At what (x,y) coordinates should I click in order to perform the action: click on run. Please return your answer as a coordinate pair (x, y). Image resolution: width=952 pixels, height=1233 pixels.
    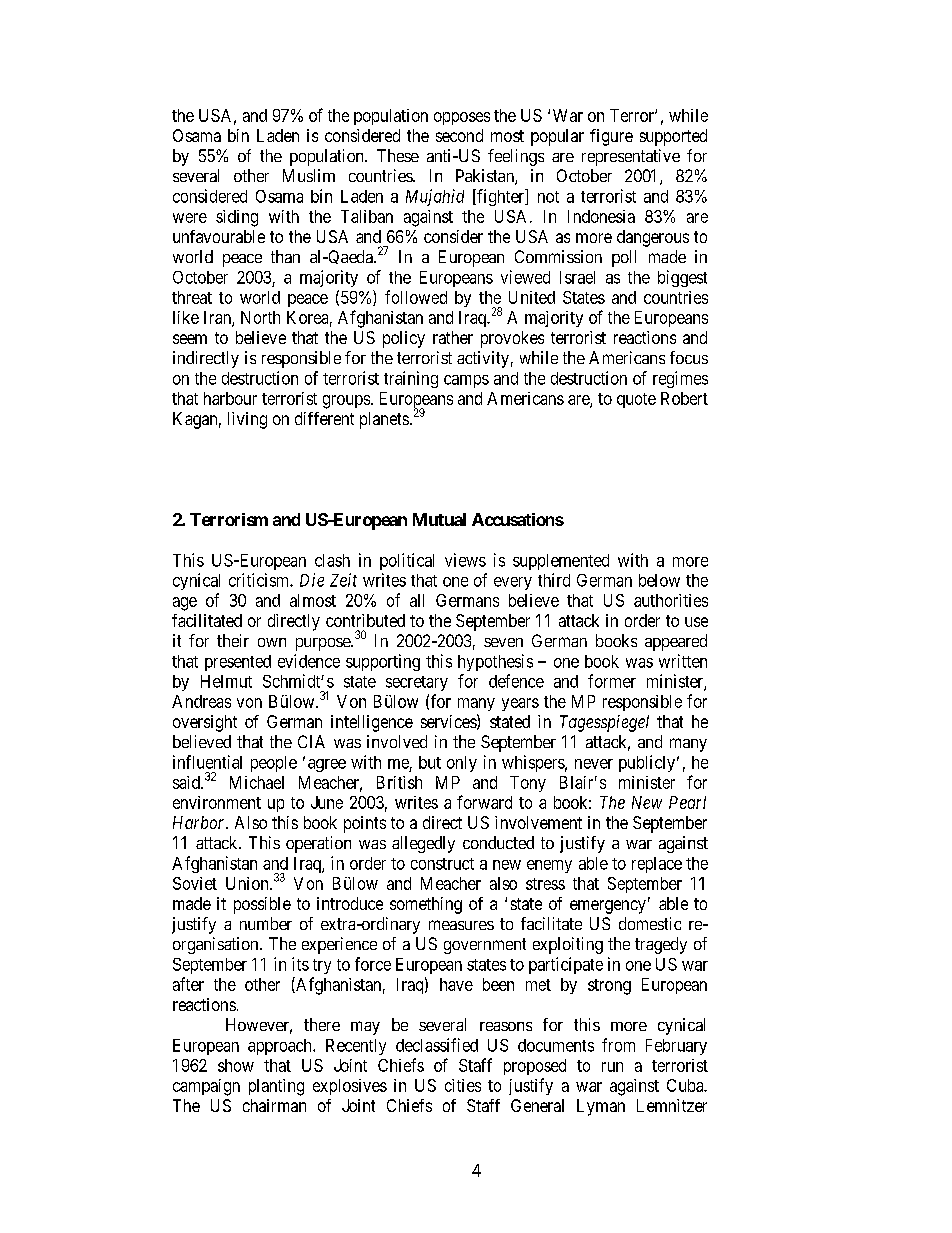
    Looking at the image, I should click on (612, 1067).
